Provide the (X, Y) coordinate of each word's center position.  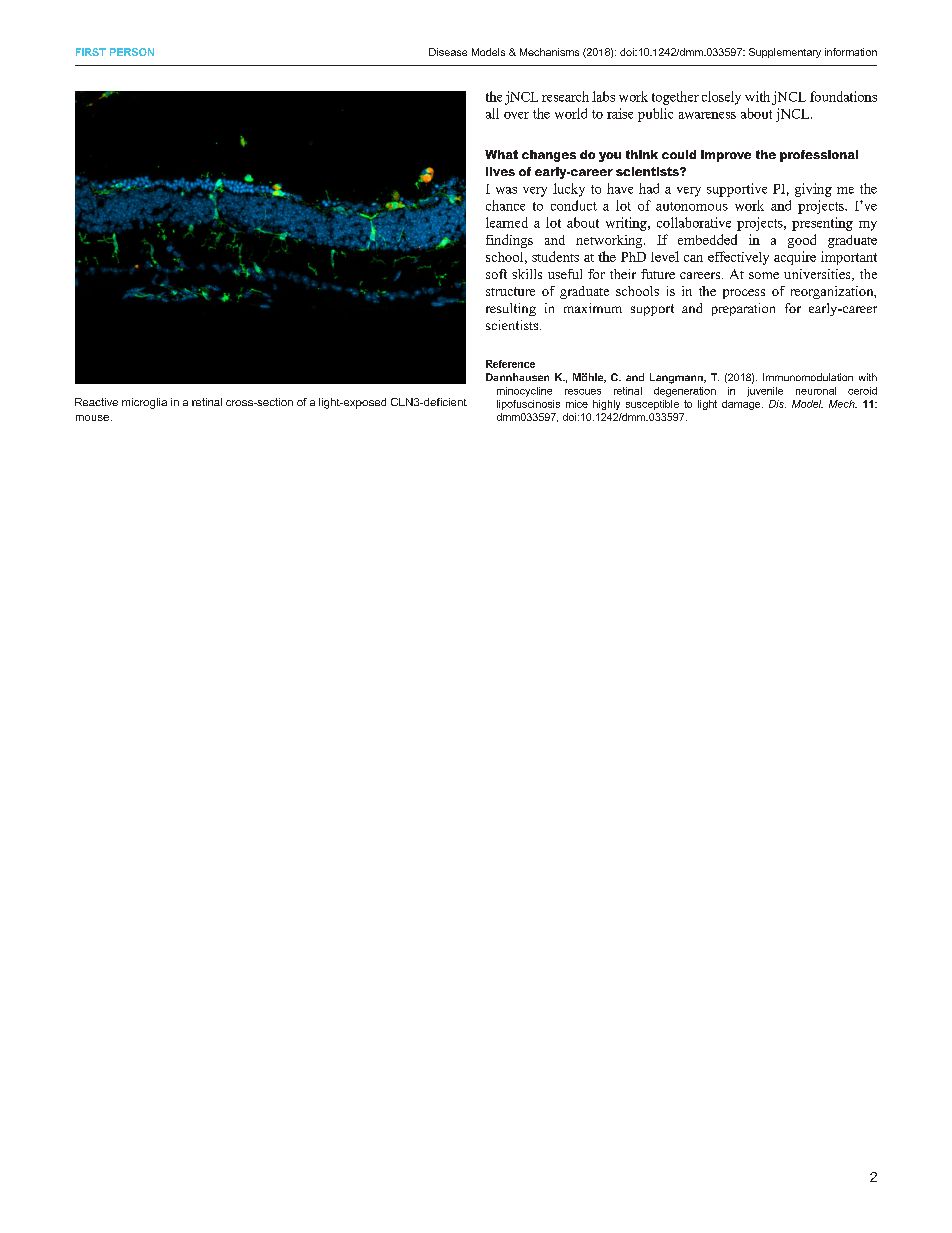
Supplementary (785, 53)
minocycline (524, 392)
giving (813, 190)
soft (496, 274)
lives (500, 171)
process (744, 294)
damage (742, 405)
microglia (144, 403)
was (506, 190)
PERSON (132, 52)
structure (510, 291)
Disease (448, 52)
